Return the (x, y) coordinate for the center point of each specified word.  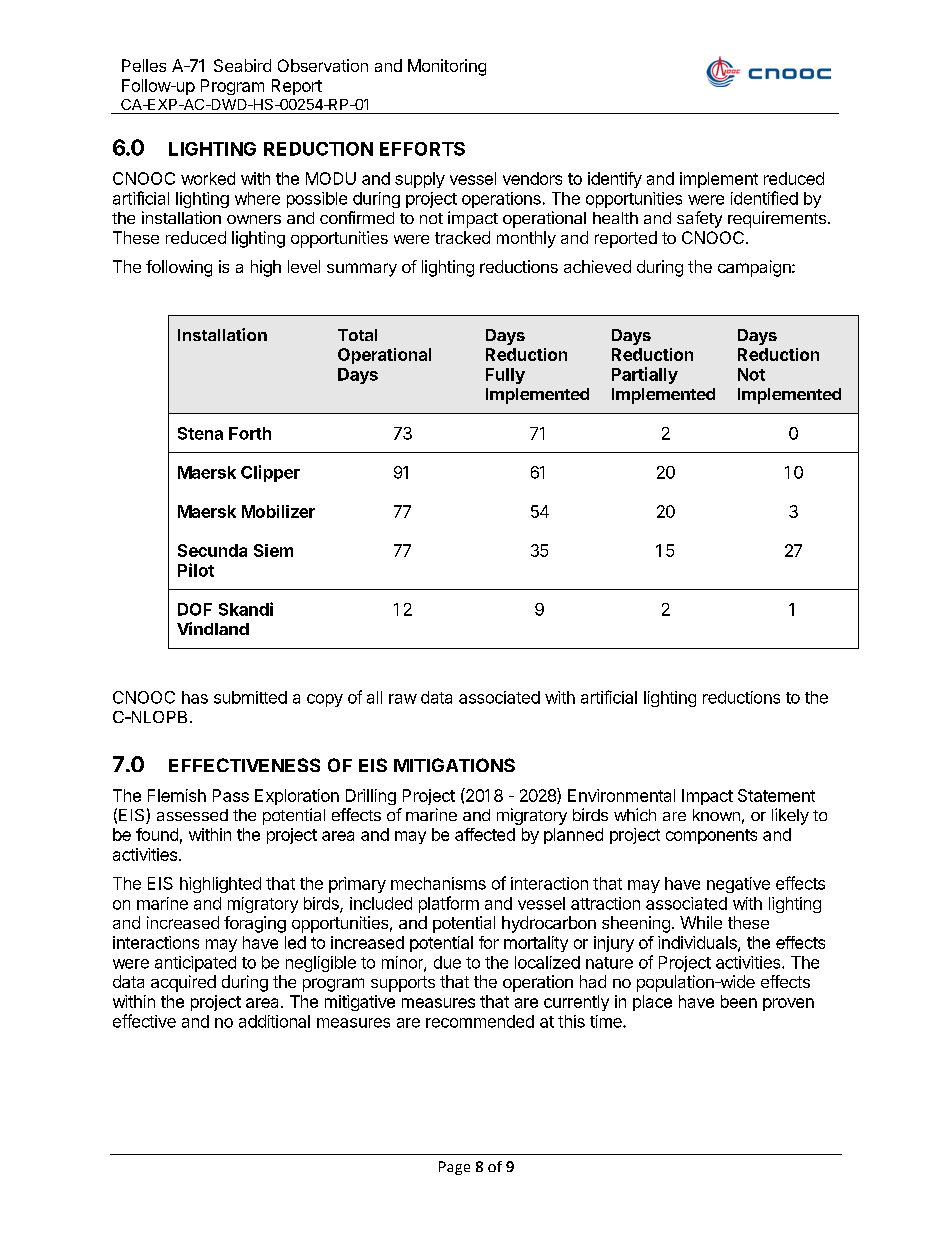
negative (738, 885)
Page (454, 1168)
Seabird (242, 65)
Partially (645, 375)
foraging (255, 924)
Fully (505, 376)
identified (764, 198)
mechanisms (438, 883)
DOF (195, 609)
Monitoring (447, 67)
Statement (776, 795)
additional (274, 1021)
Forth (250, 433)
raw (403, 699)
